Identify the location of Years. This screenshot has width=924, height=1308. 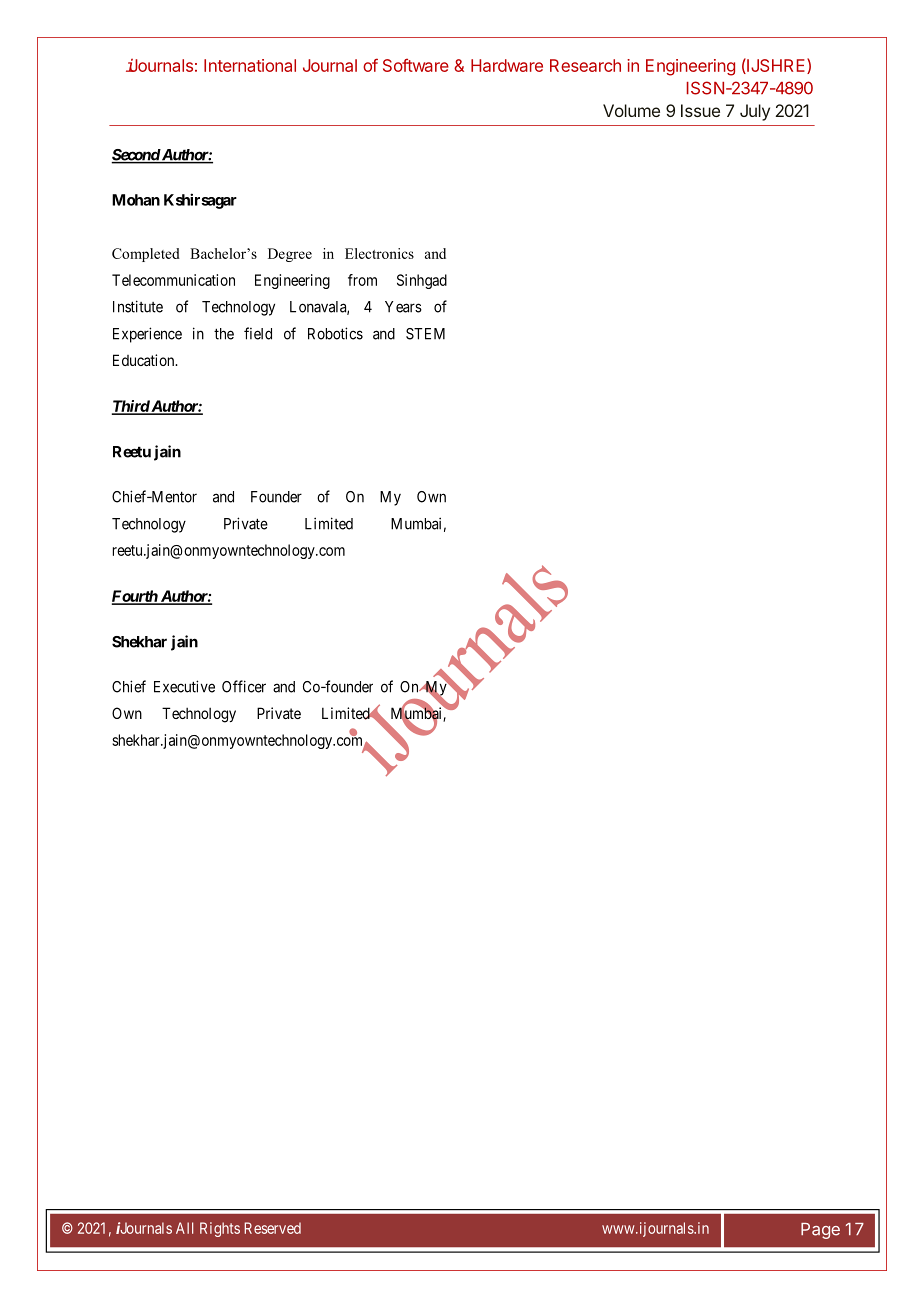
(403, 307).
